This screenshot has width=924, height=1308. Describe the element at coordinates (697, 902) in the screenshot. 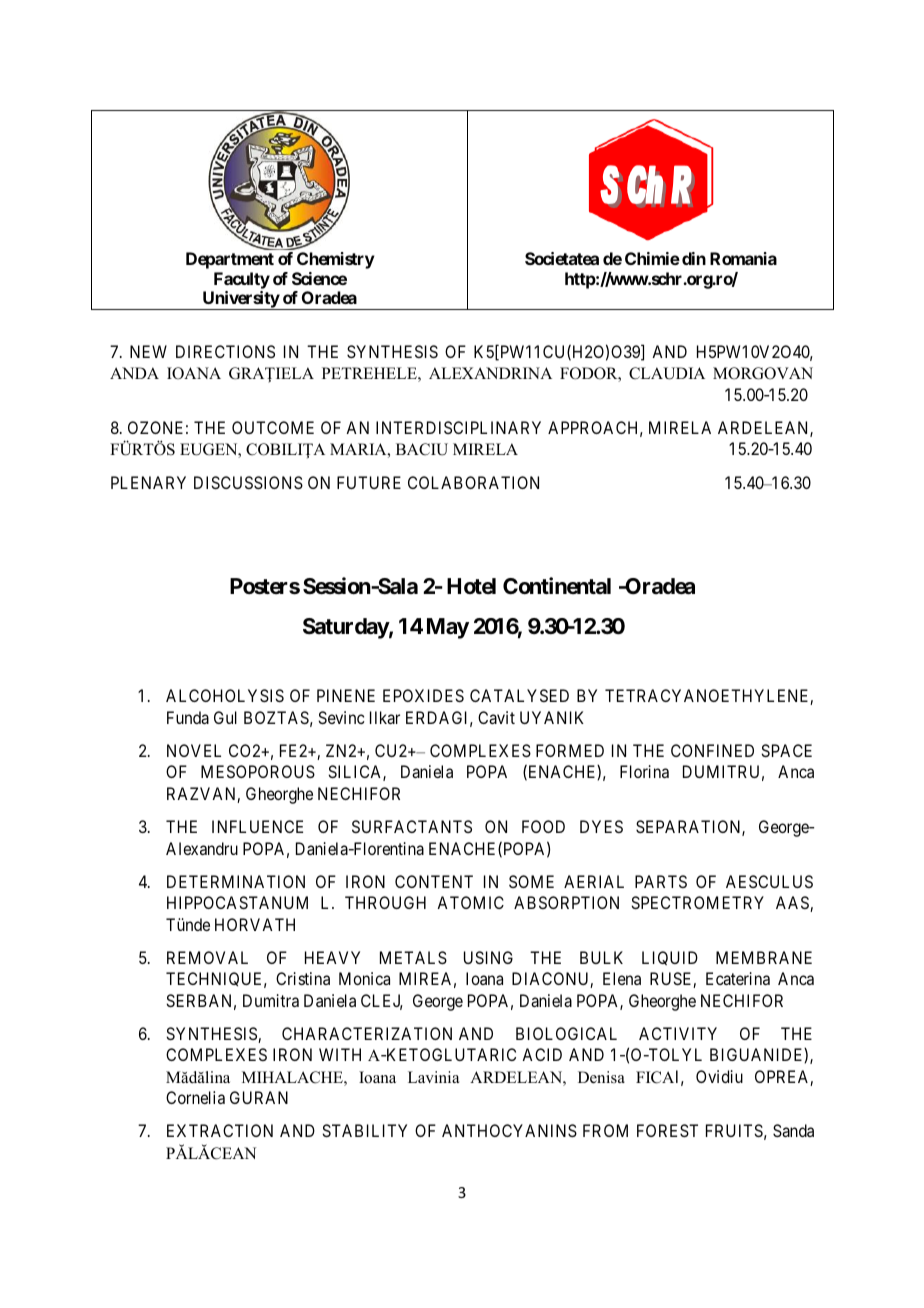

I see `SPECTROMETRY` at that location.
